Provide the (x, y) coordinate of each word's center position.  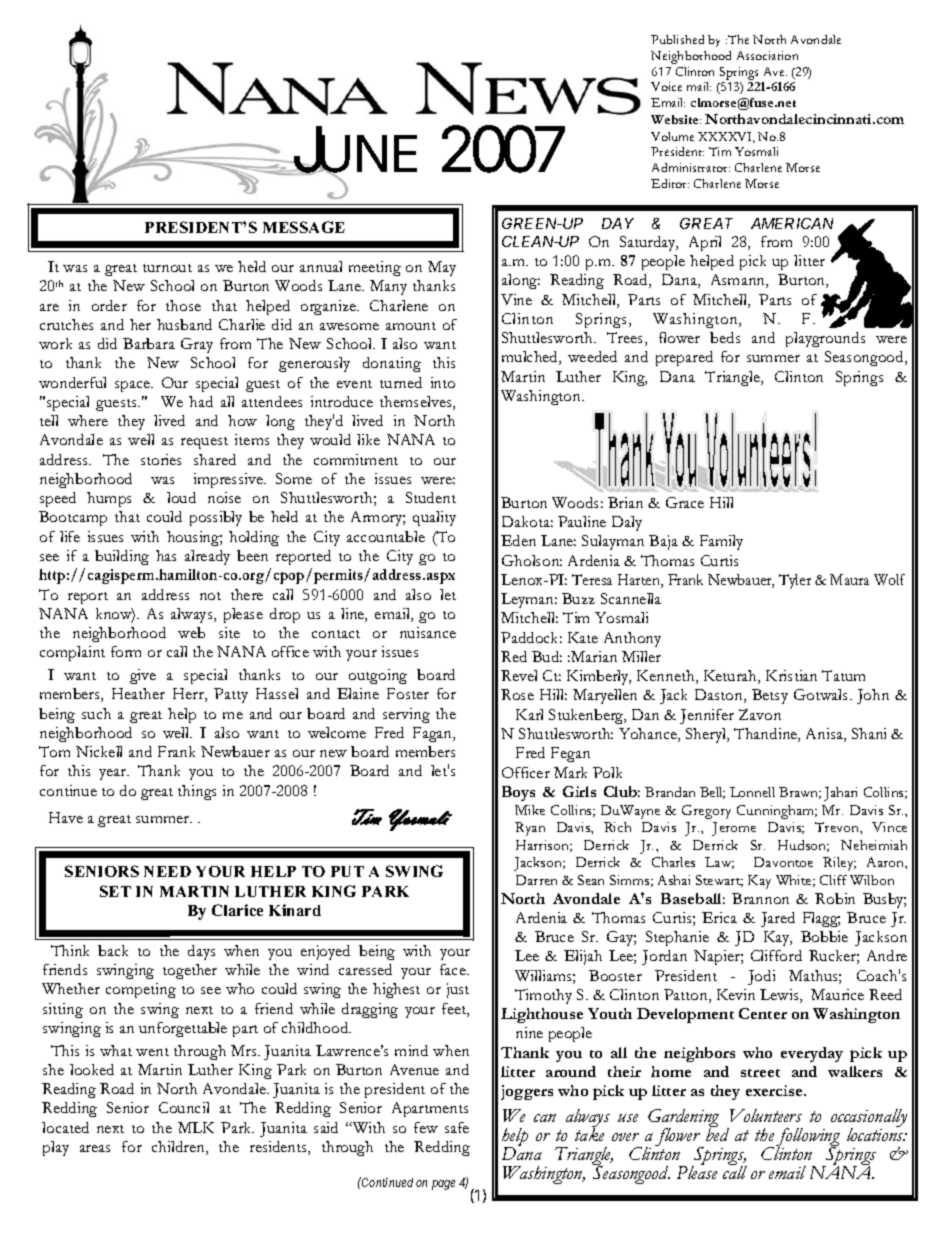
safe (457, 1127)
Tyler (795, 581)
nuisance (428, 632)
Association (767, 55)
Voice (666, 86)
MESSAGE (304, 227)
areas (95, 1148)
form (126, 651)
